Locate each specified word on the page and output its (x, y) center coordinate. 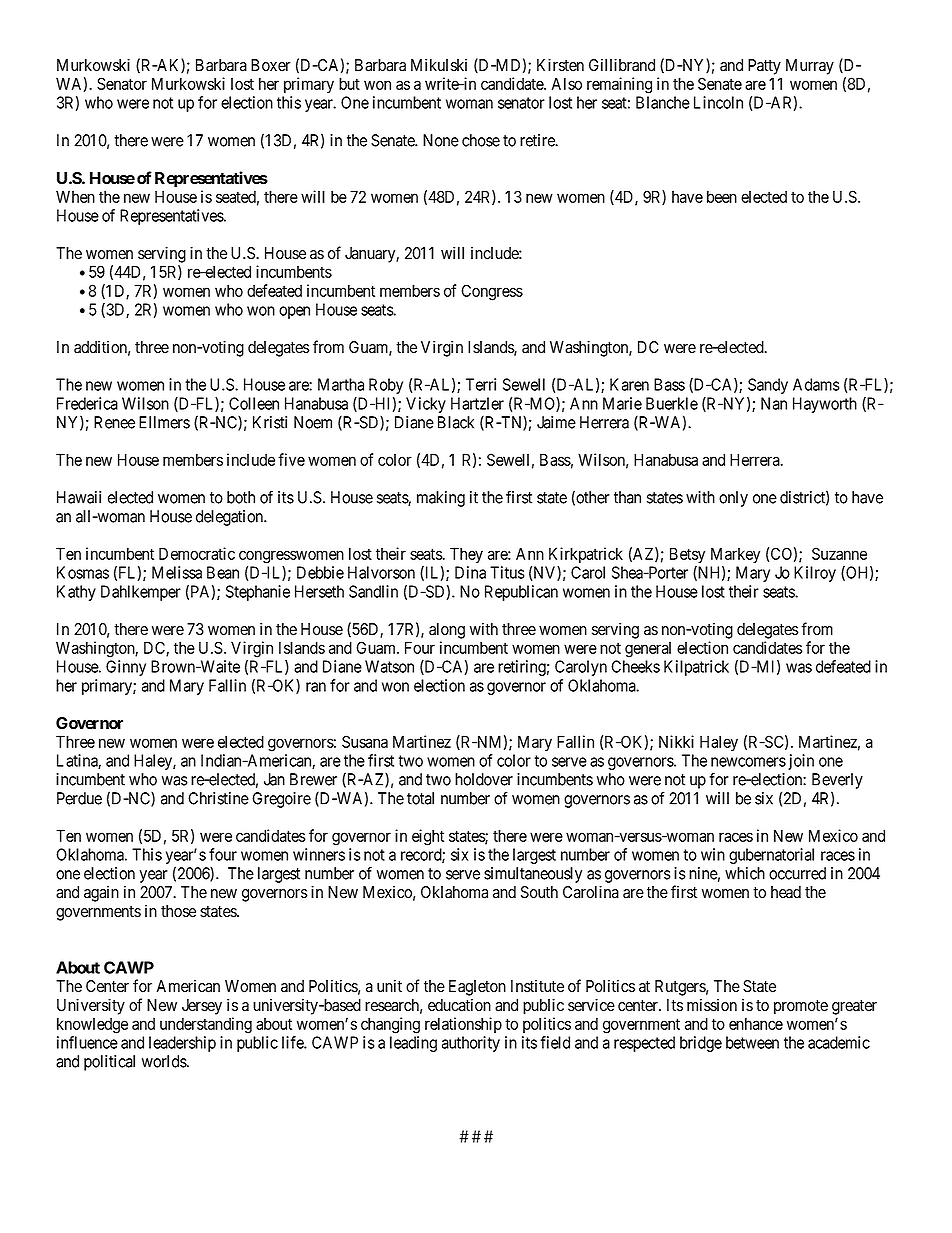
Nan (774, 403)
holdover (484, 779)
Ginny (126, 668)
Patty (764, 67)
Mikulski (439, 65)
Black (456, 422)
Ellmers (164, 422)
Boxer (271, 65)
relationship (463, 1025)
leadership (182, 1044)
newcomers (748, 762)
